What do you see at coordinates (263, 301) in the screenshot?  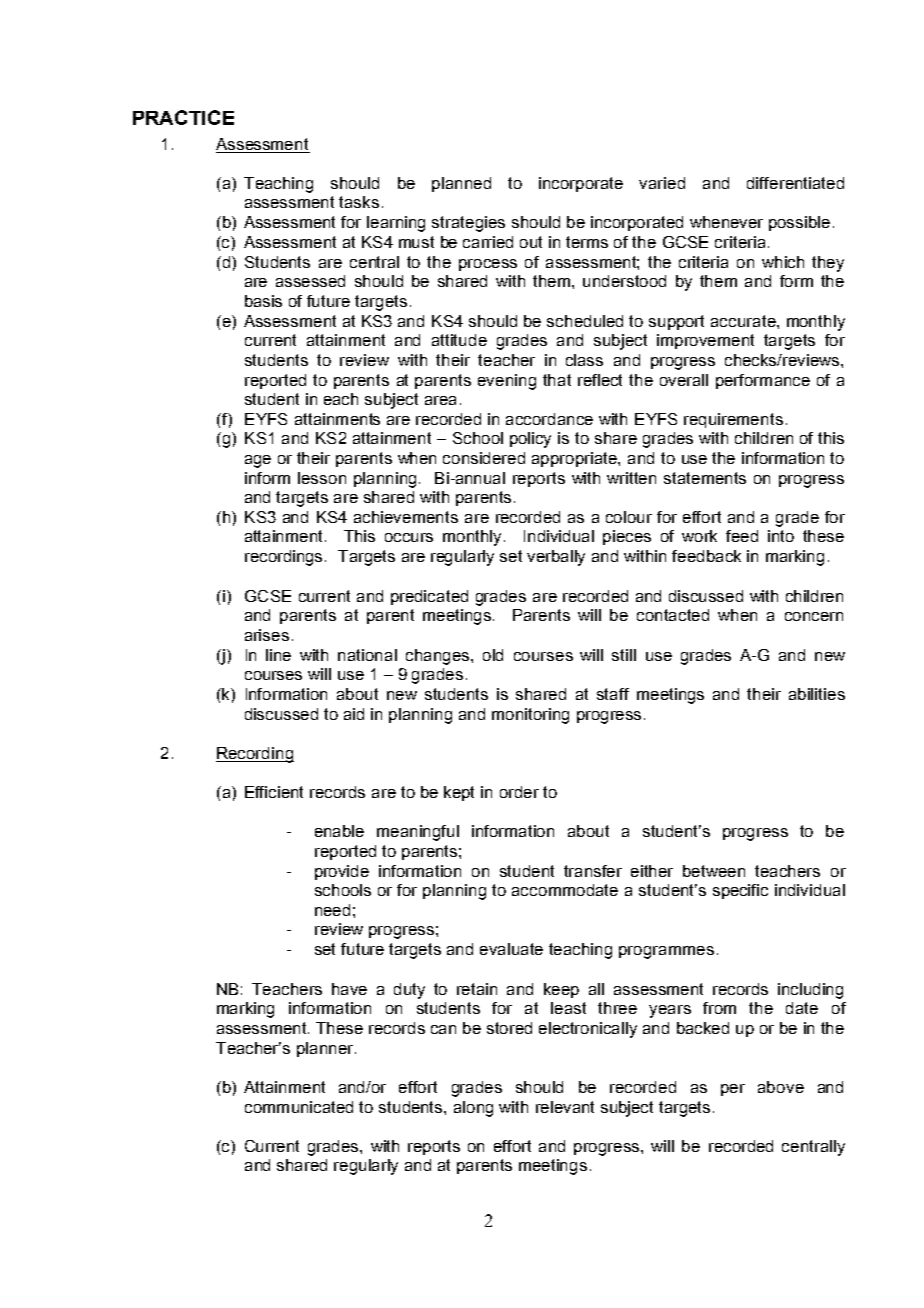 I see `basis` at bounding box center [263, 301].
